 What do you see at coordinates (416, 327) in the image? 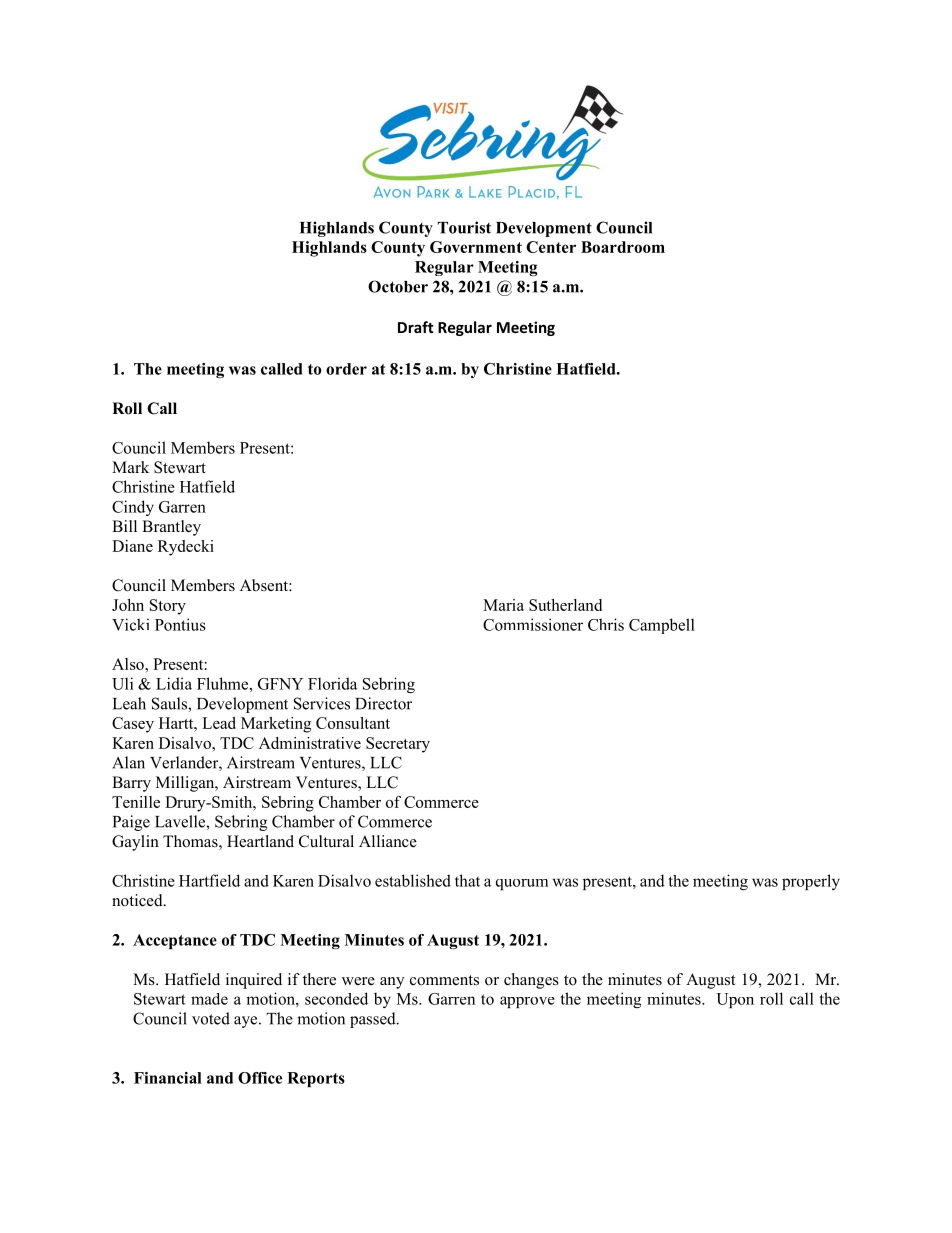
I see `Draft` at bounding box center [416, 327].
